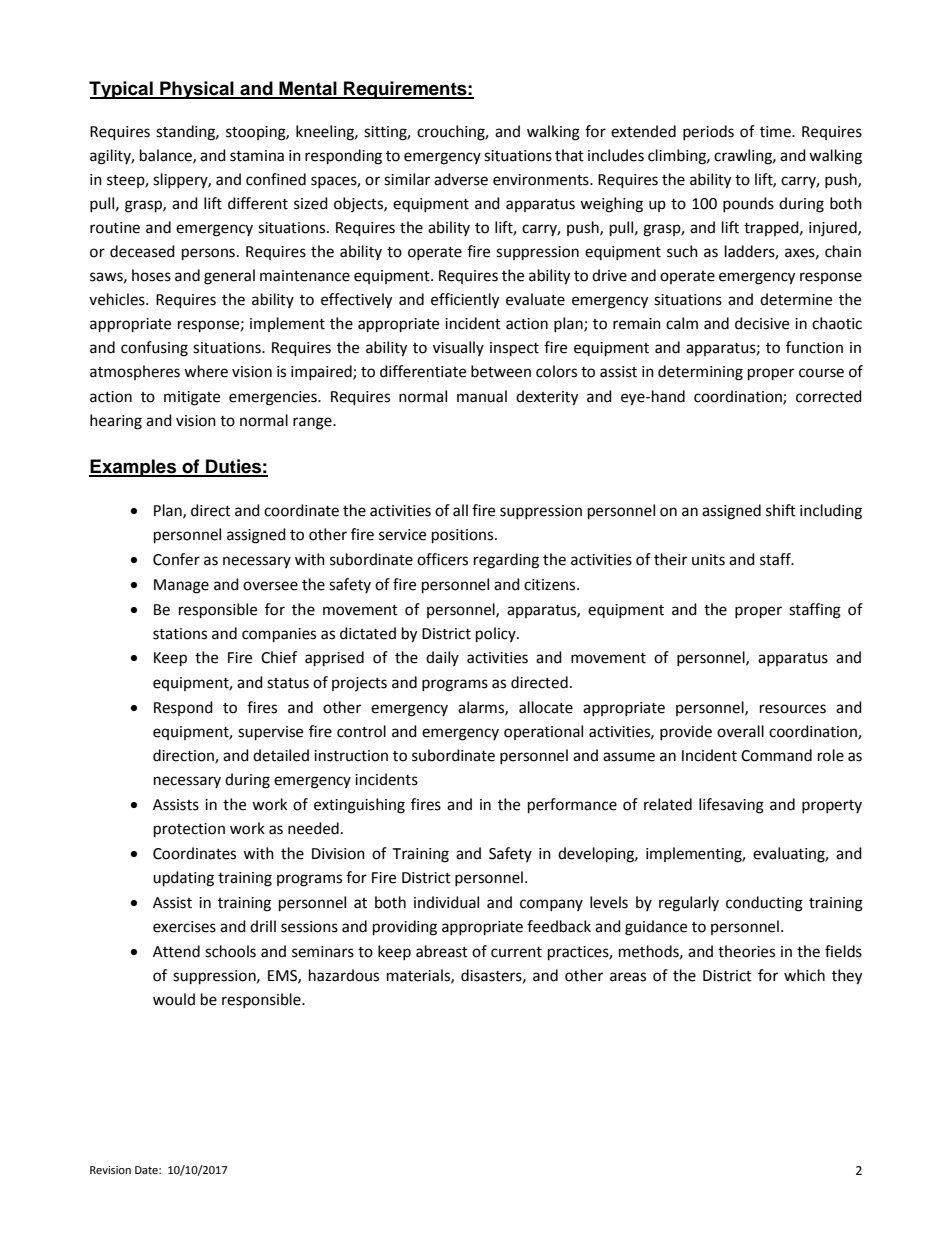 This screenshot has height=1233, width=952. What do you see at coordinates (176, 951) in the screenshot?
I see `Attend` at bounding box center [176, 951].
